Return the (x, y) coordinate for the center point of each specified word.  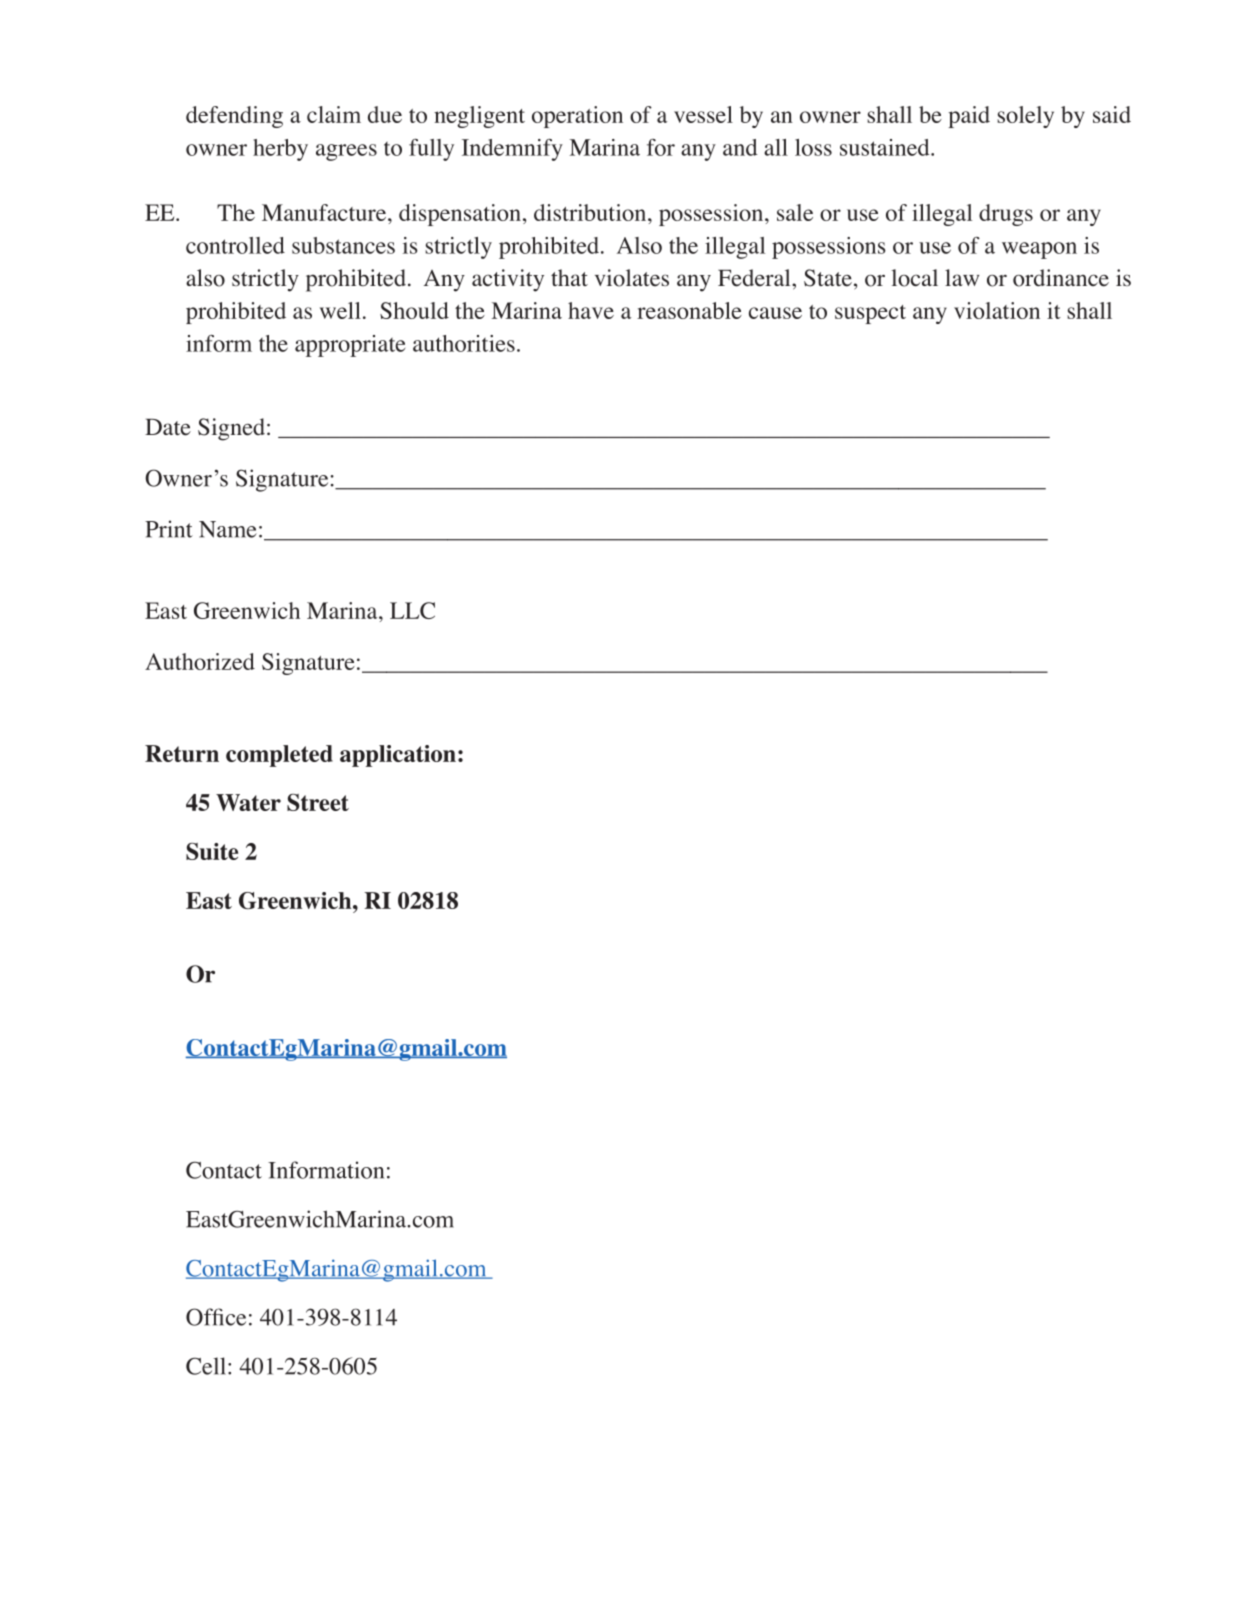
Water (248, 802)
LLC (412, 610)
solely (1025, 117)
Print (169, 529)
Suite (212, 851)
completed (279, 756)
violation (997, 310)
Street (318, 802)
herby (280, 150)
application (398, 756)
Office (216, 1317)
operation (577, 117)
